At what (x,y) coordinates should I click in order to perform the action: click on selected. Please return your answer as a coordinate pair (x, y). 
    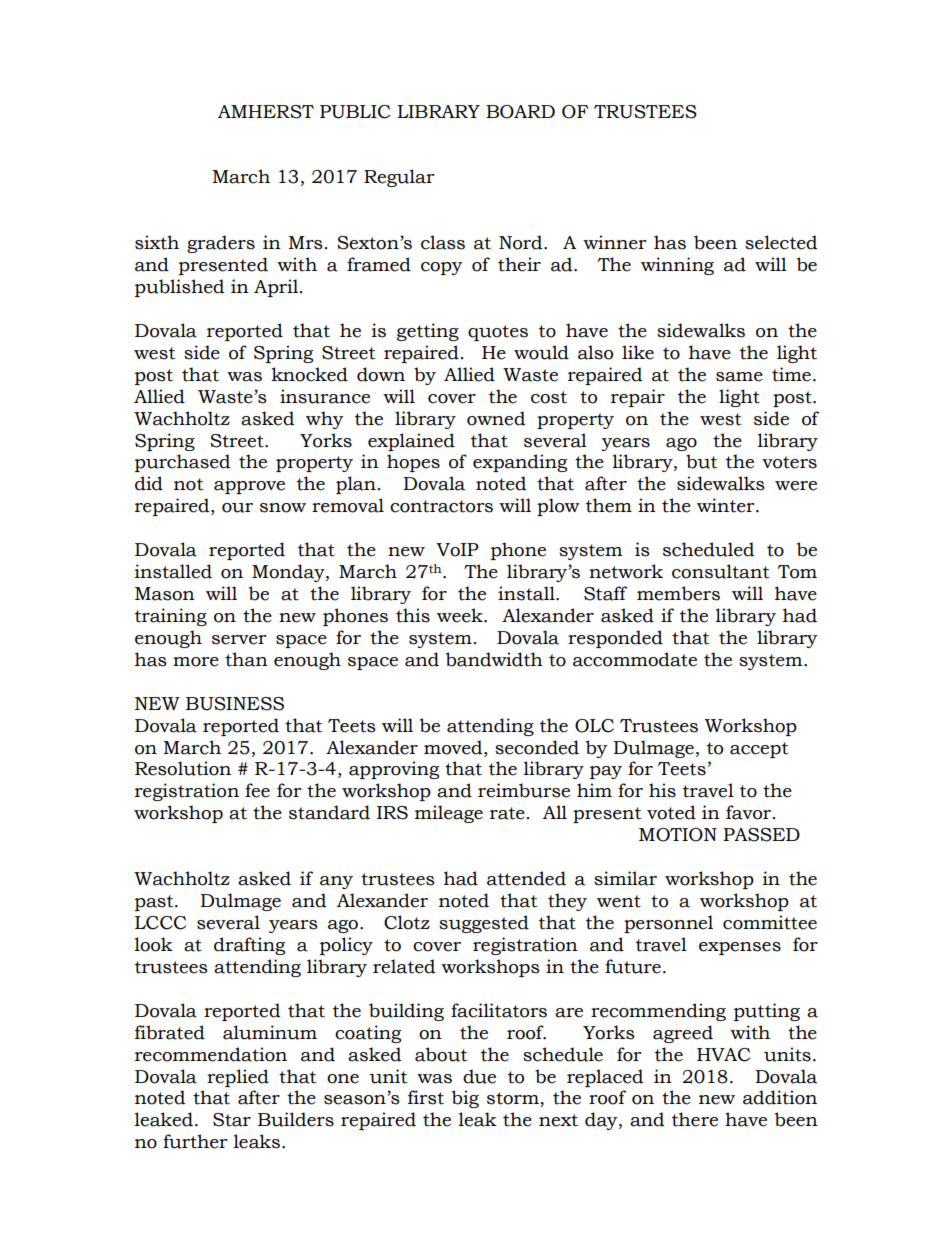
    Looking at the image, I should click on (781, 242).
